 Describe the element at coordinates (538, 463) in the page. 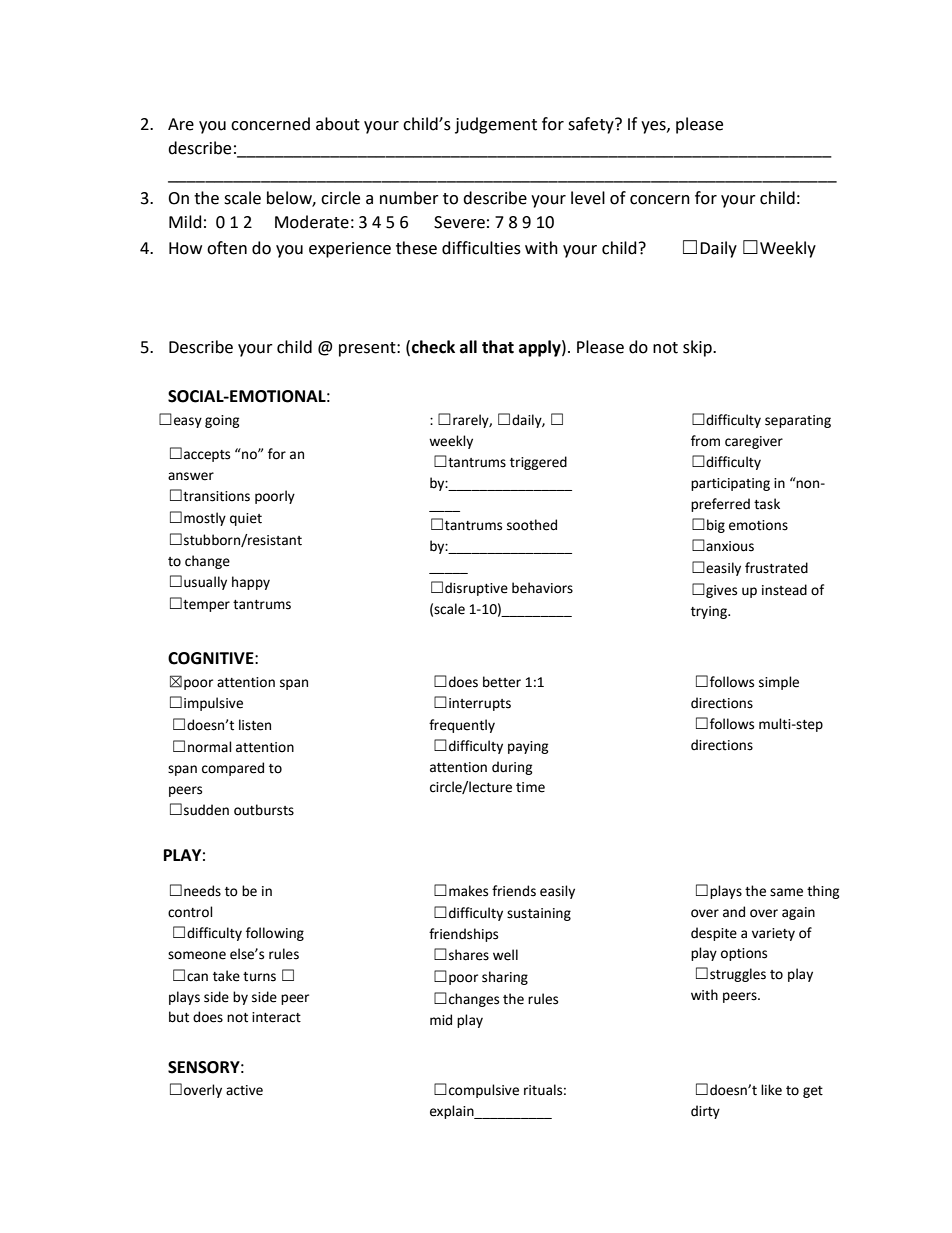

I see `triggered` at that location.
